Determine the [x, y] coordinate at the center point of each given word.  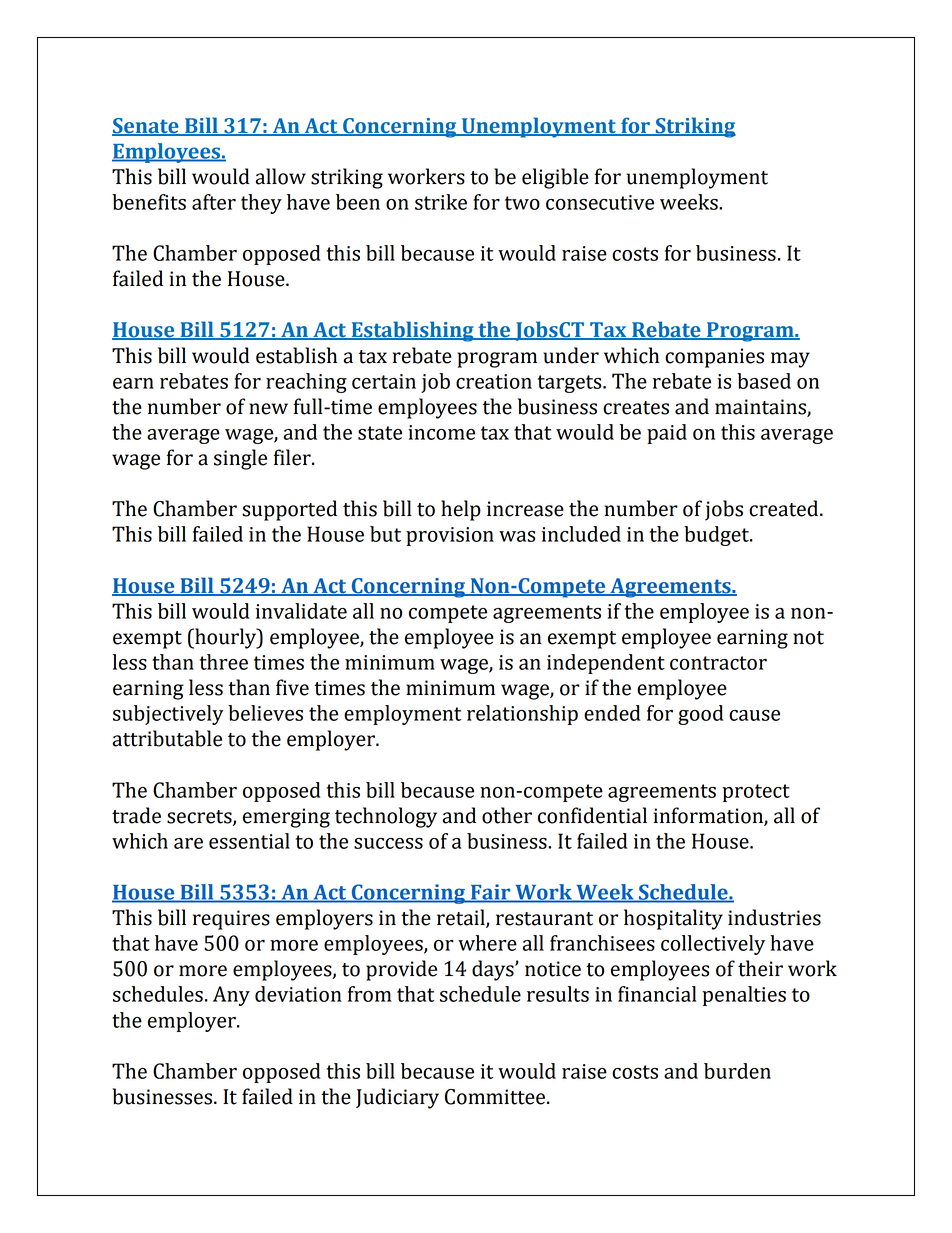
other [507, 815]
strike [441, 202]
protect [756, 793]
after [214, 202]
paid [667, 434]
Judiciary [397, 1098]
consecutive [600, 202]
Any [231, 996]
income [441, 432]
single [240, 459]
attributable [167, 738]
